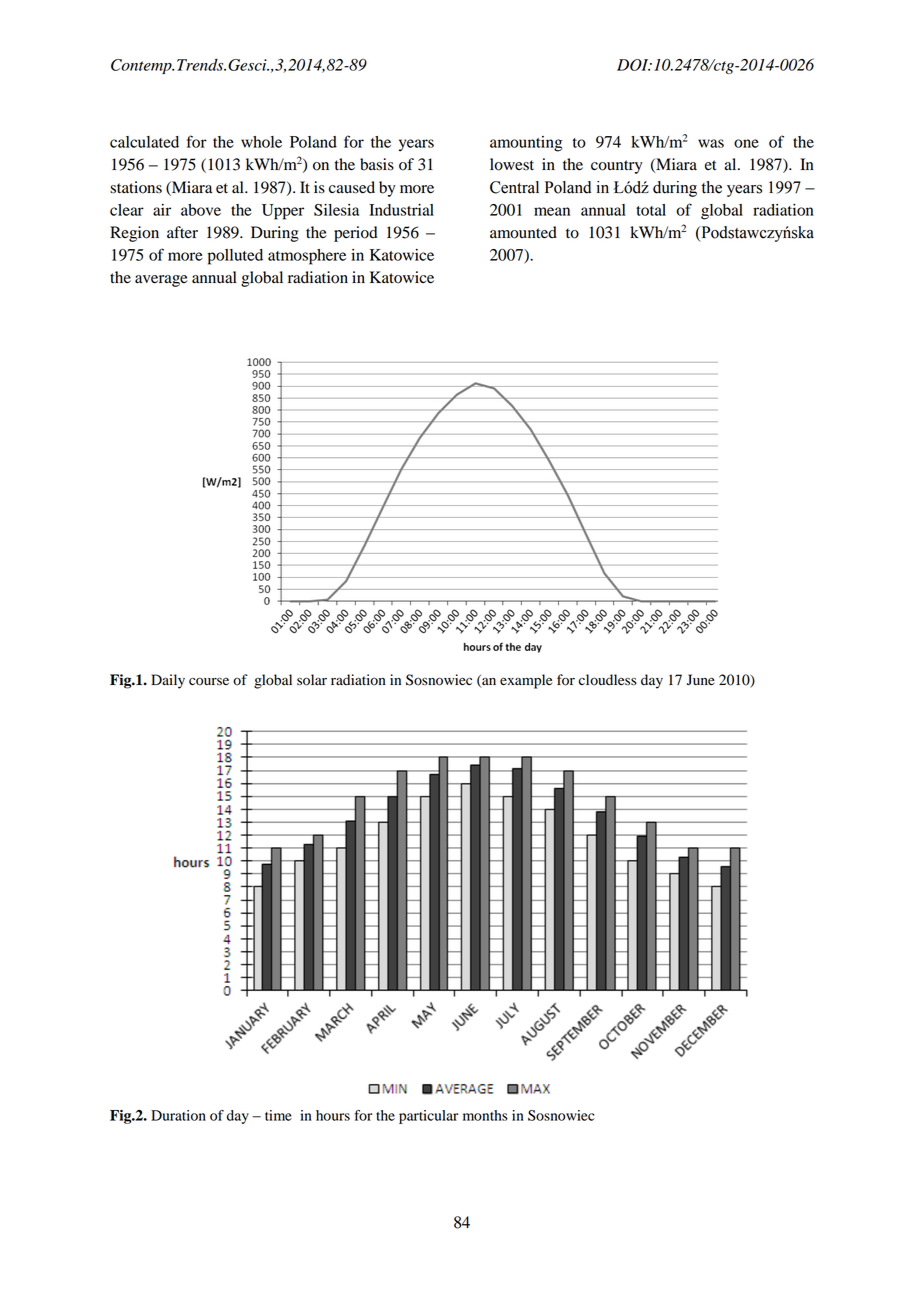  What do you see at coordinates (178, 1115) in the screenshot?
I see `Duration` at bounding box center [178, 1115].
